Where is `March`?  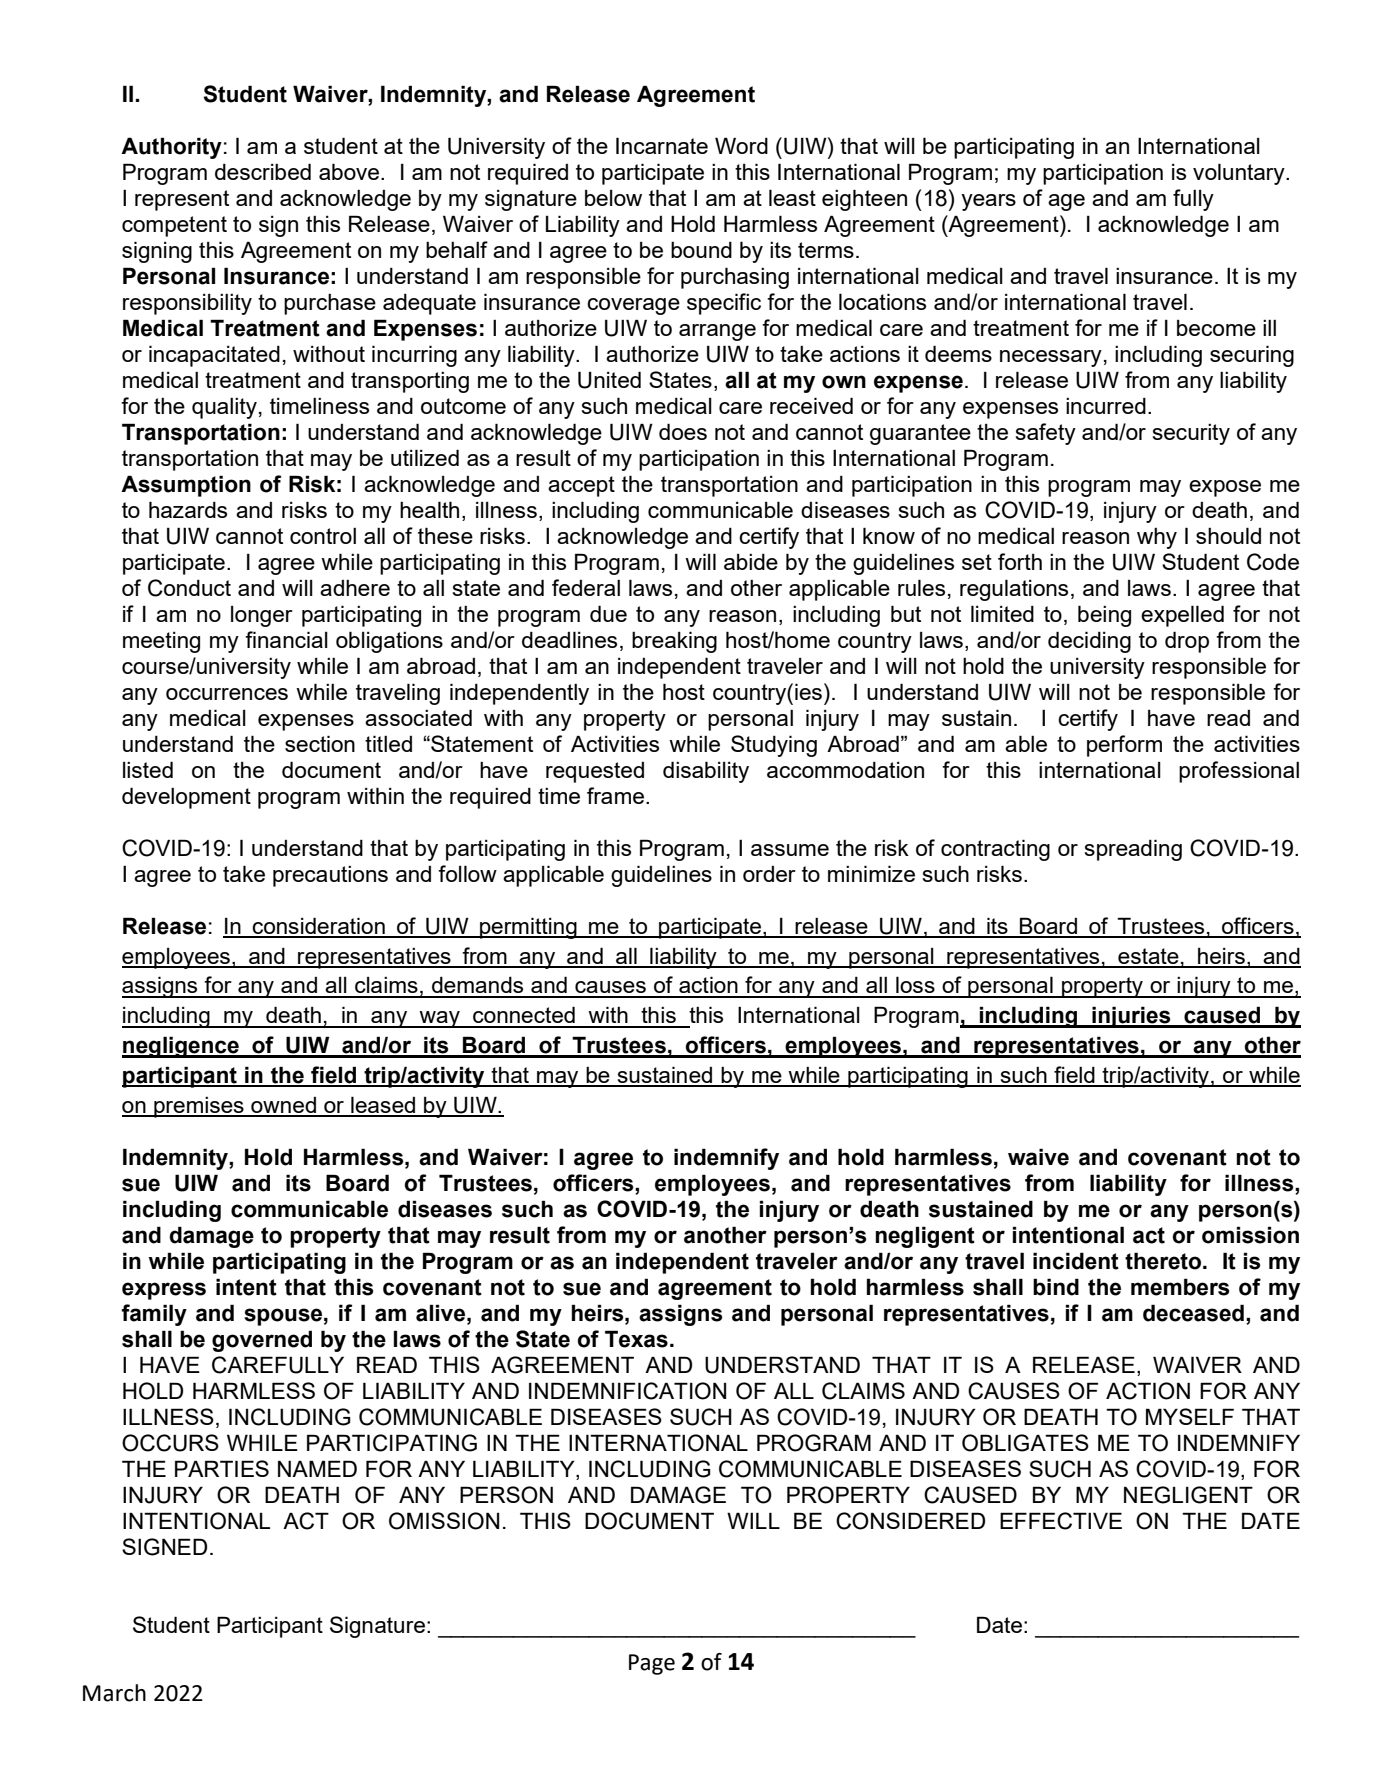 March is located at coordinates (114, 1693).
